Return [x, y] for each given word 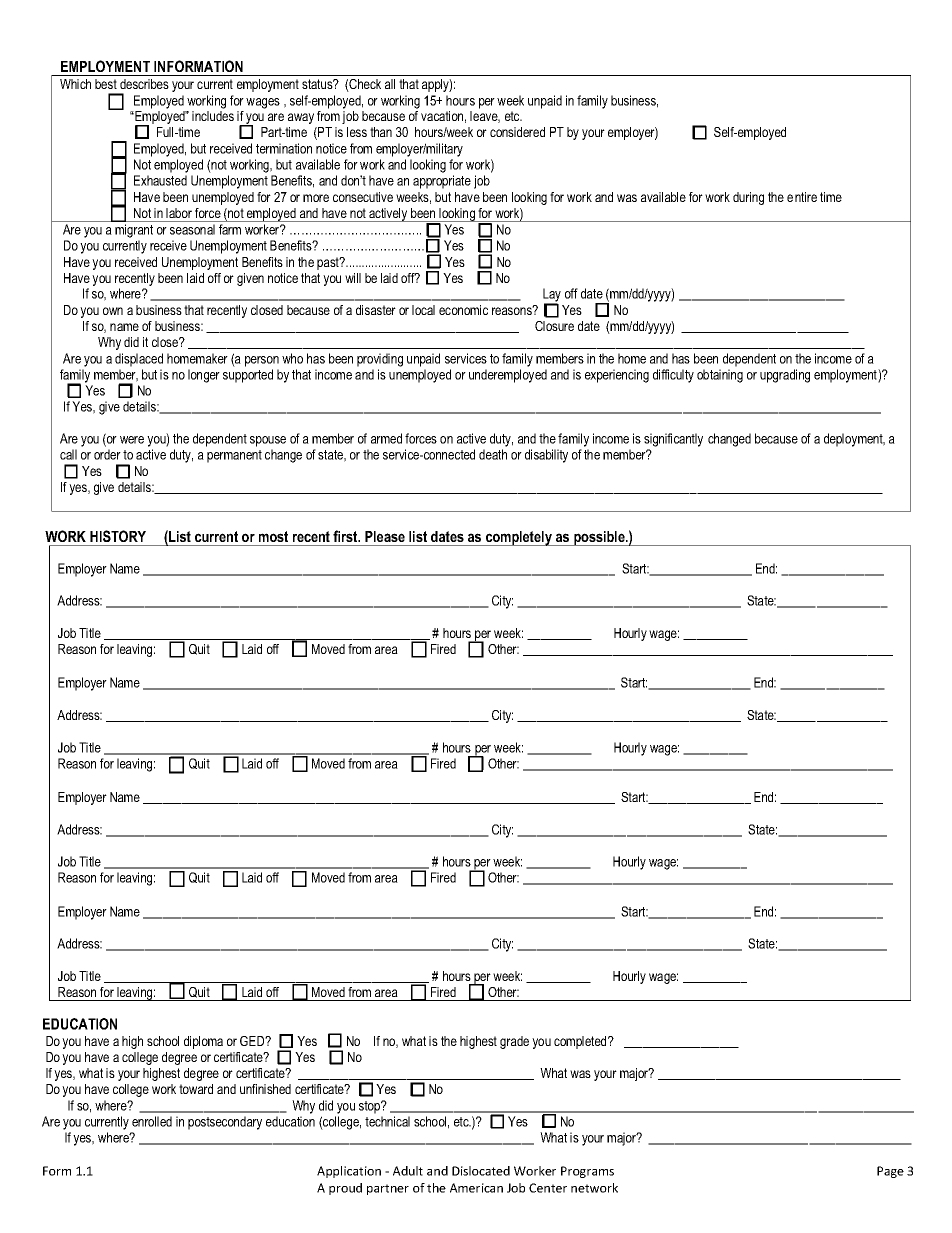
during [748, 198]
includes [213, 116]
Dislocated [481, 1171]
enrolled [152, 1121]
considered [517, 132]
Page [890, 1172]
